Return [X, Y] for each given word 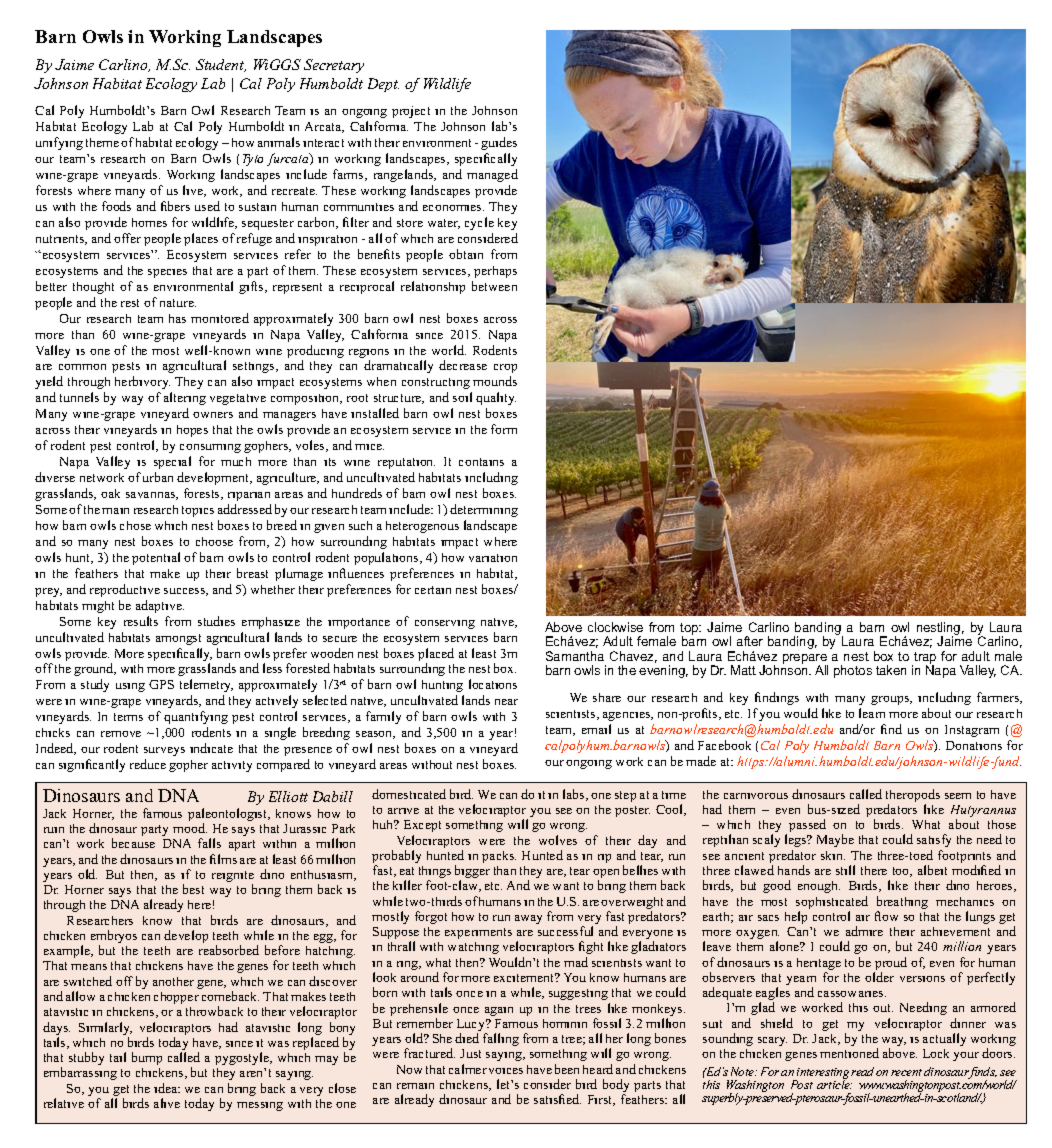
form [504, 429]
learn [872, 713]
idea [167, 1088]
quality [496, 398]
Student [221, 65]
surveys [164, 751]
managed [492, 175]
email [596, 729]
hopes [192, 431]
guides [499, 143]
